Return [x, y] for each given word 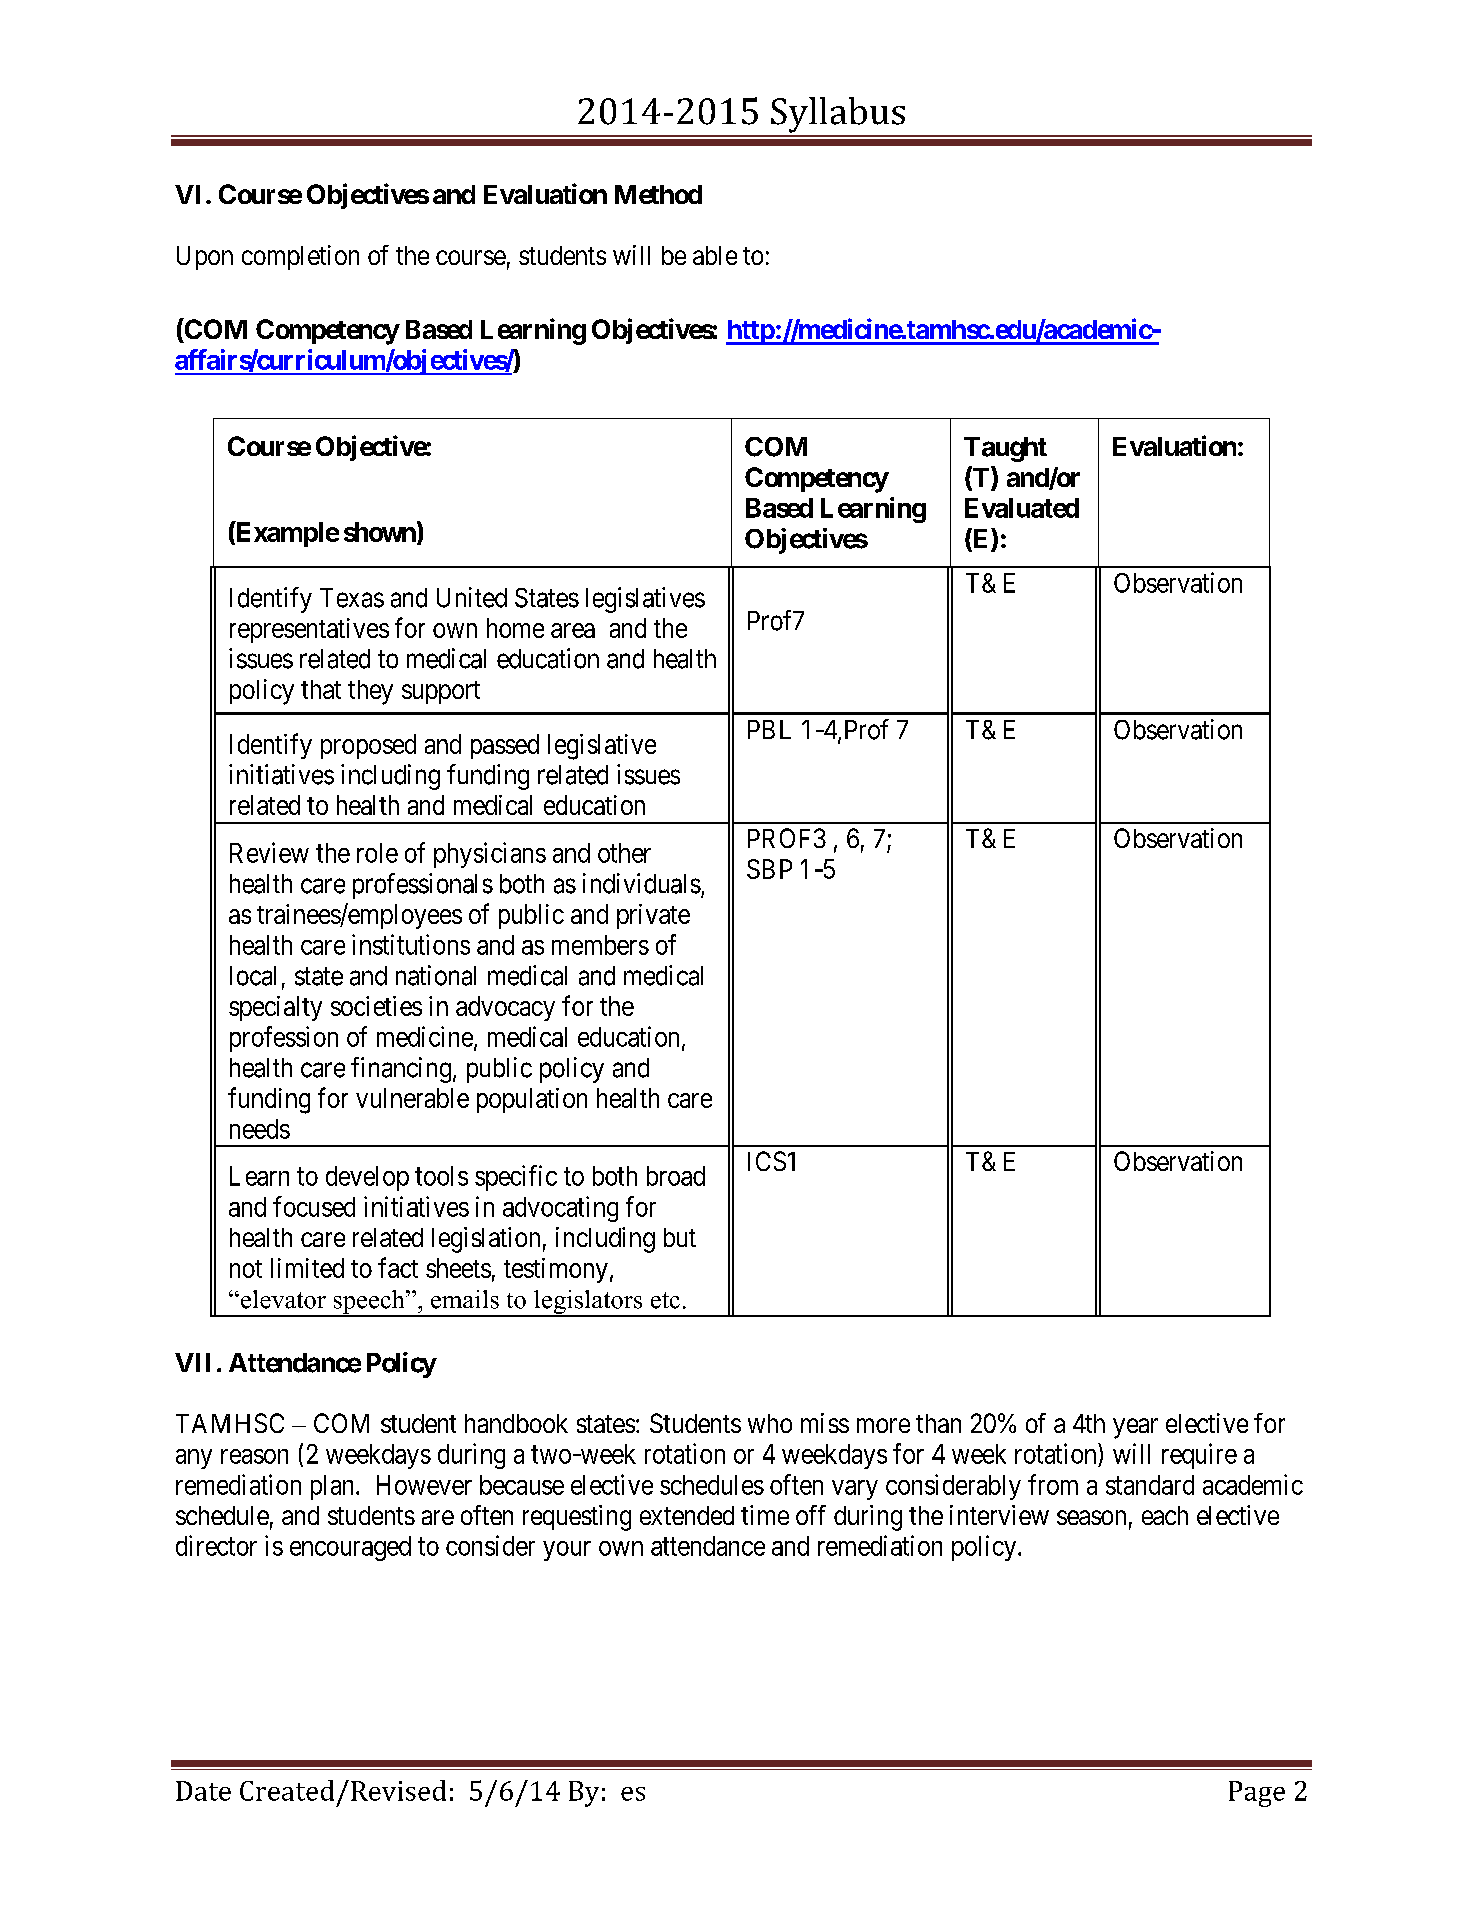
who [770, 1423]
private [653, 916]
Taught [1005, 449]
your [567, 1551]
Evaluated [1022, 508]
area [573, 630]
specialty [275, 1008]
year [1135, 1428]
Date [203, 1791]
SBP [769, 869]
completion [300, 257]
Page [1257, 1794]
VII [192, 1362]
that [321, 689]
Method [658, 194]
